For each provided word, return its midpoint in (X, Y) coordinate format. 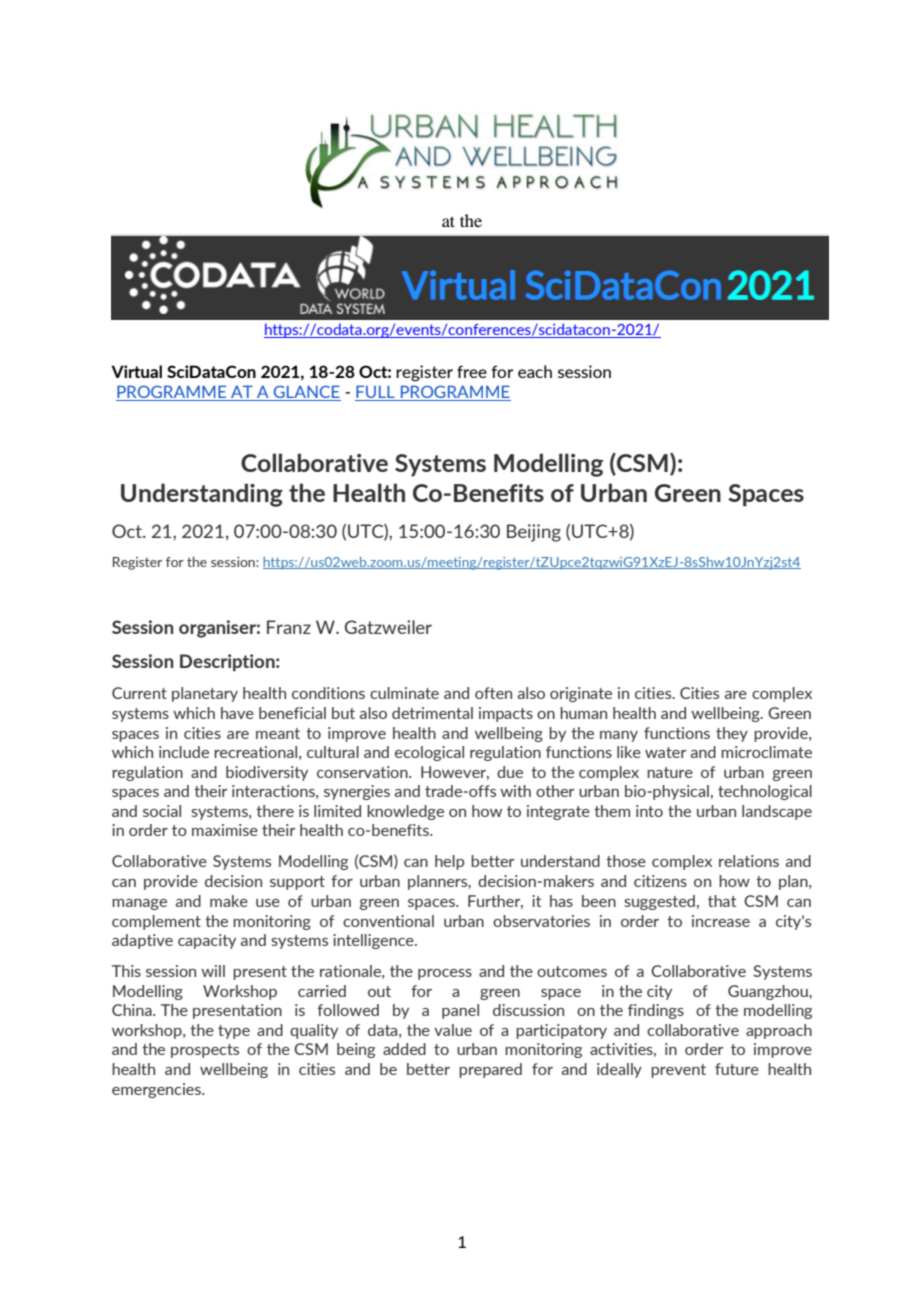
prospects (205, 1051)
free (472, 371)
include (184, 752)
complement (156, 922)
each (535, 371)
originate (581, 694)
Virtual (136, 371)
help (449, 862)
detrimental (432, 713)
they (732, 734)
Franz (289, 627)
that (722, 901)
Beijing (534, 533)
